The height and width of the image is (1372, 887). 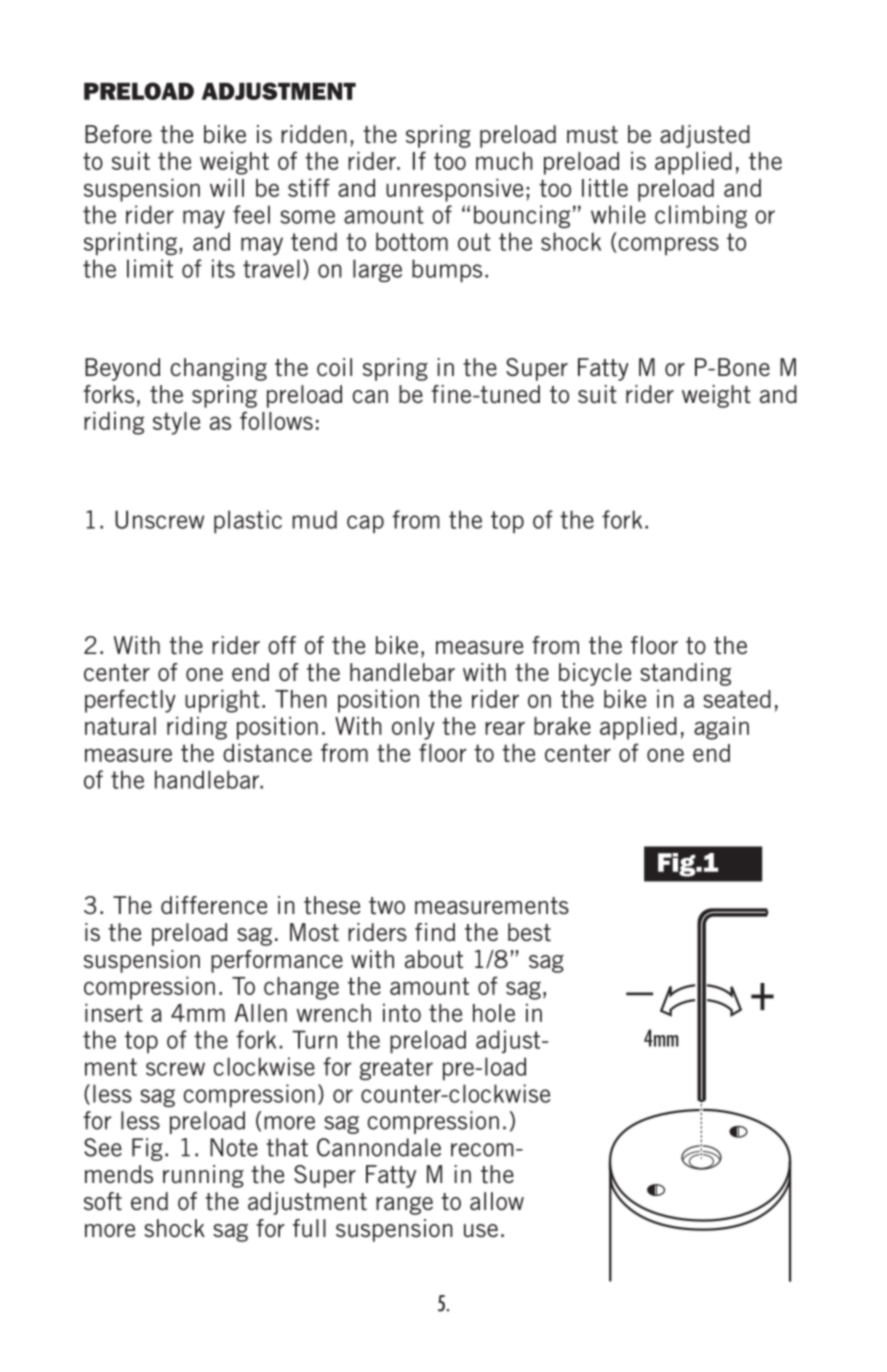 I want to click on soft, so click(x=103, y=1201).
